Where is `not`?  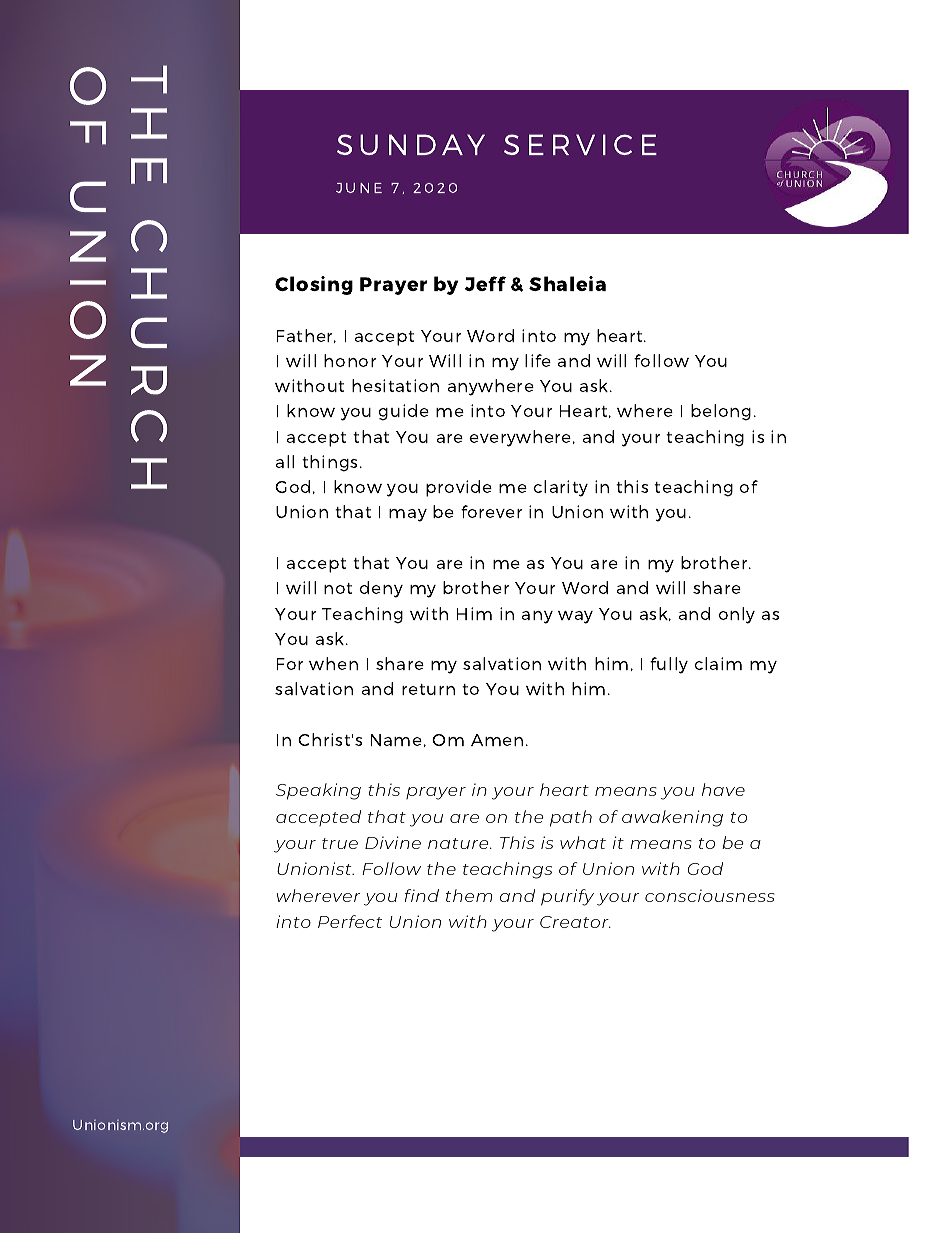
not is located at coordinates (338, 588).
